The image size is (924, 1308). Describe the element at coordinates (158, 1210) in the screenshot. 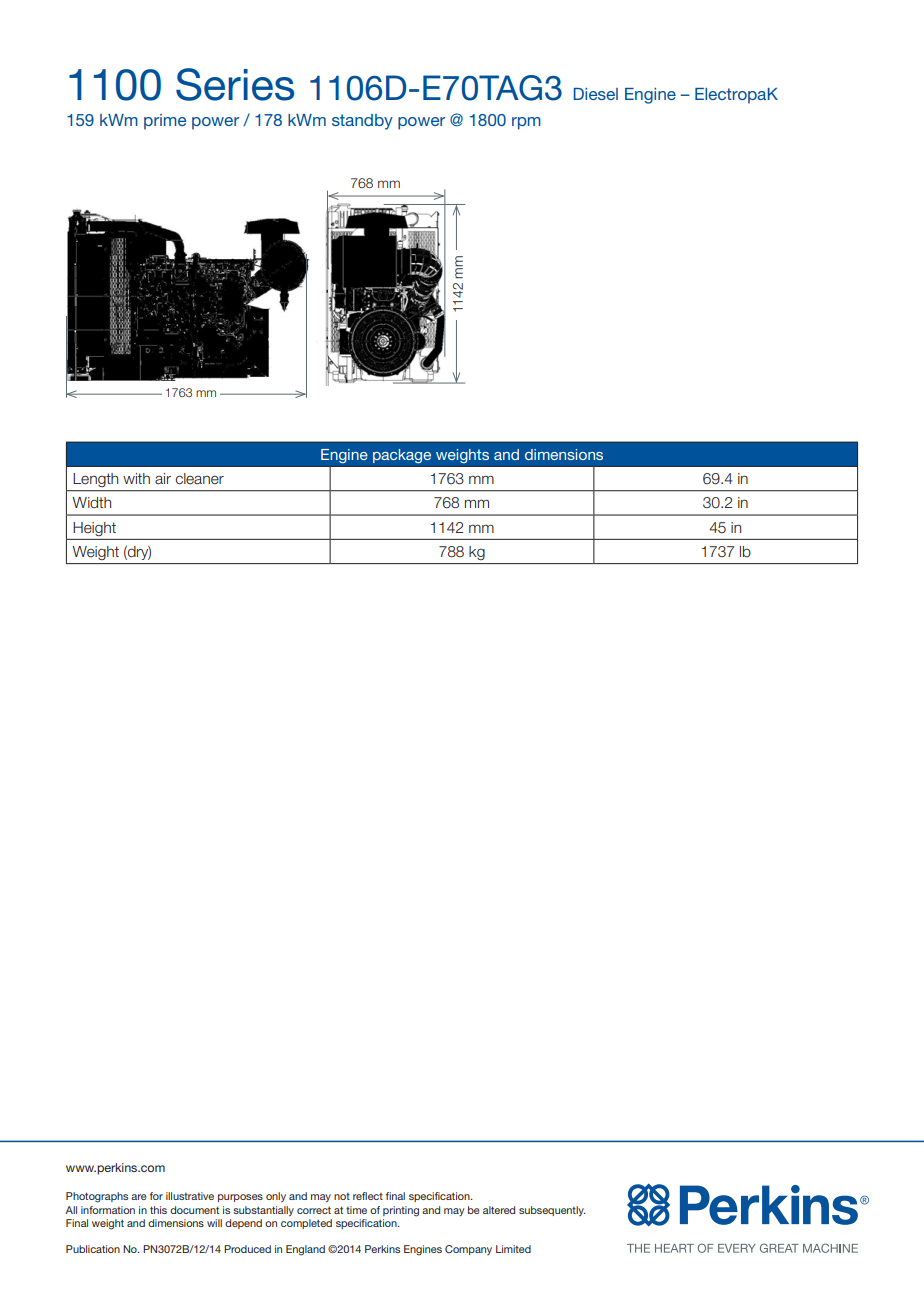

I see `this` at that location.
